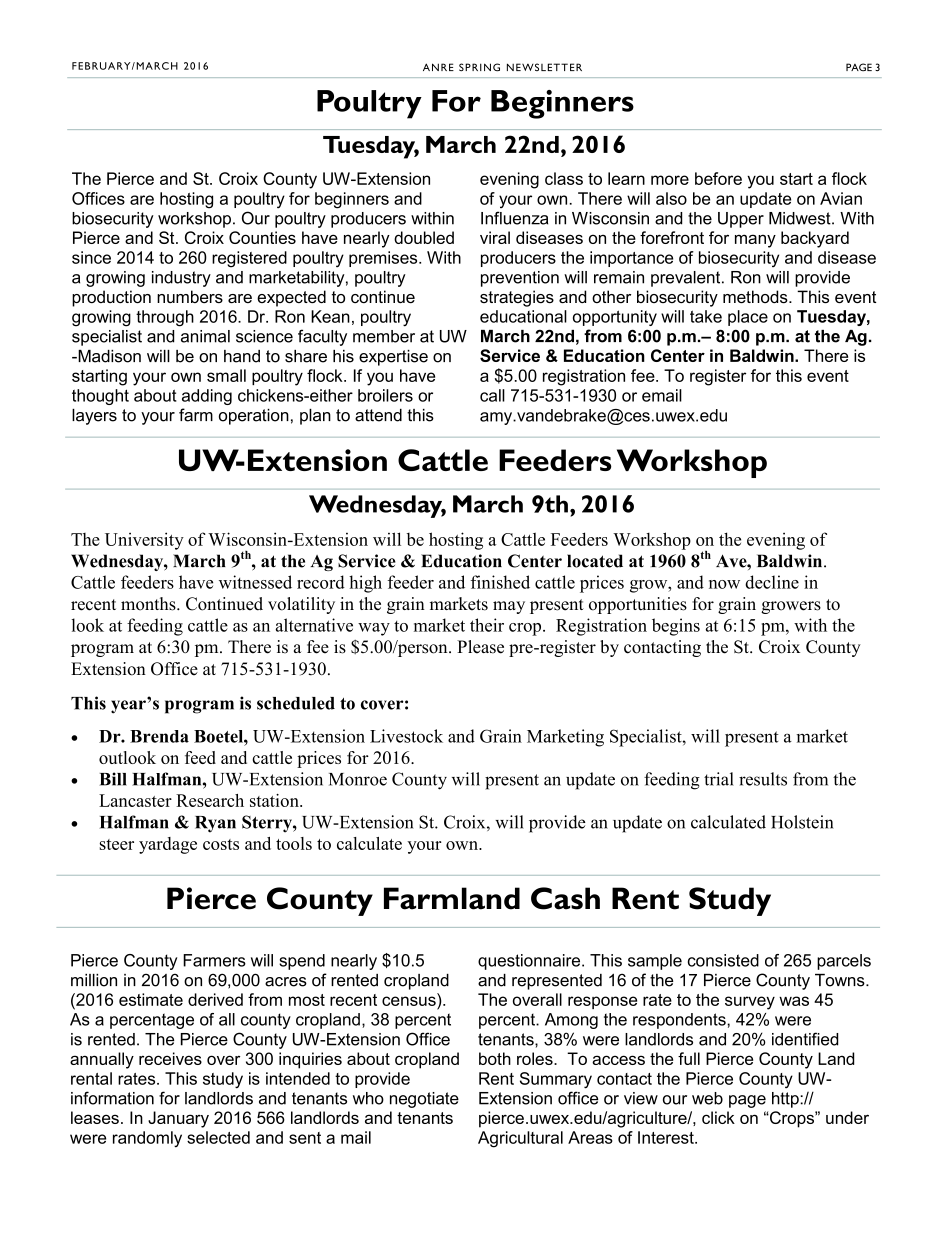 Image resolution: width=952 pixels, height=1233 pixels. I want to click on Upper, so click(741, 220).
